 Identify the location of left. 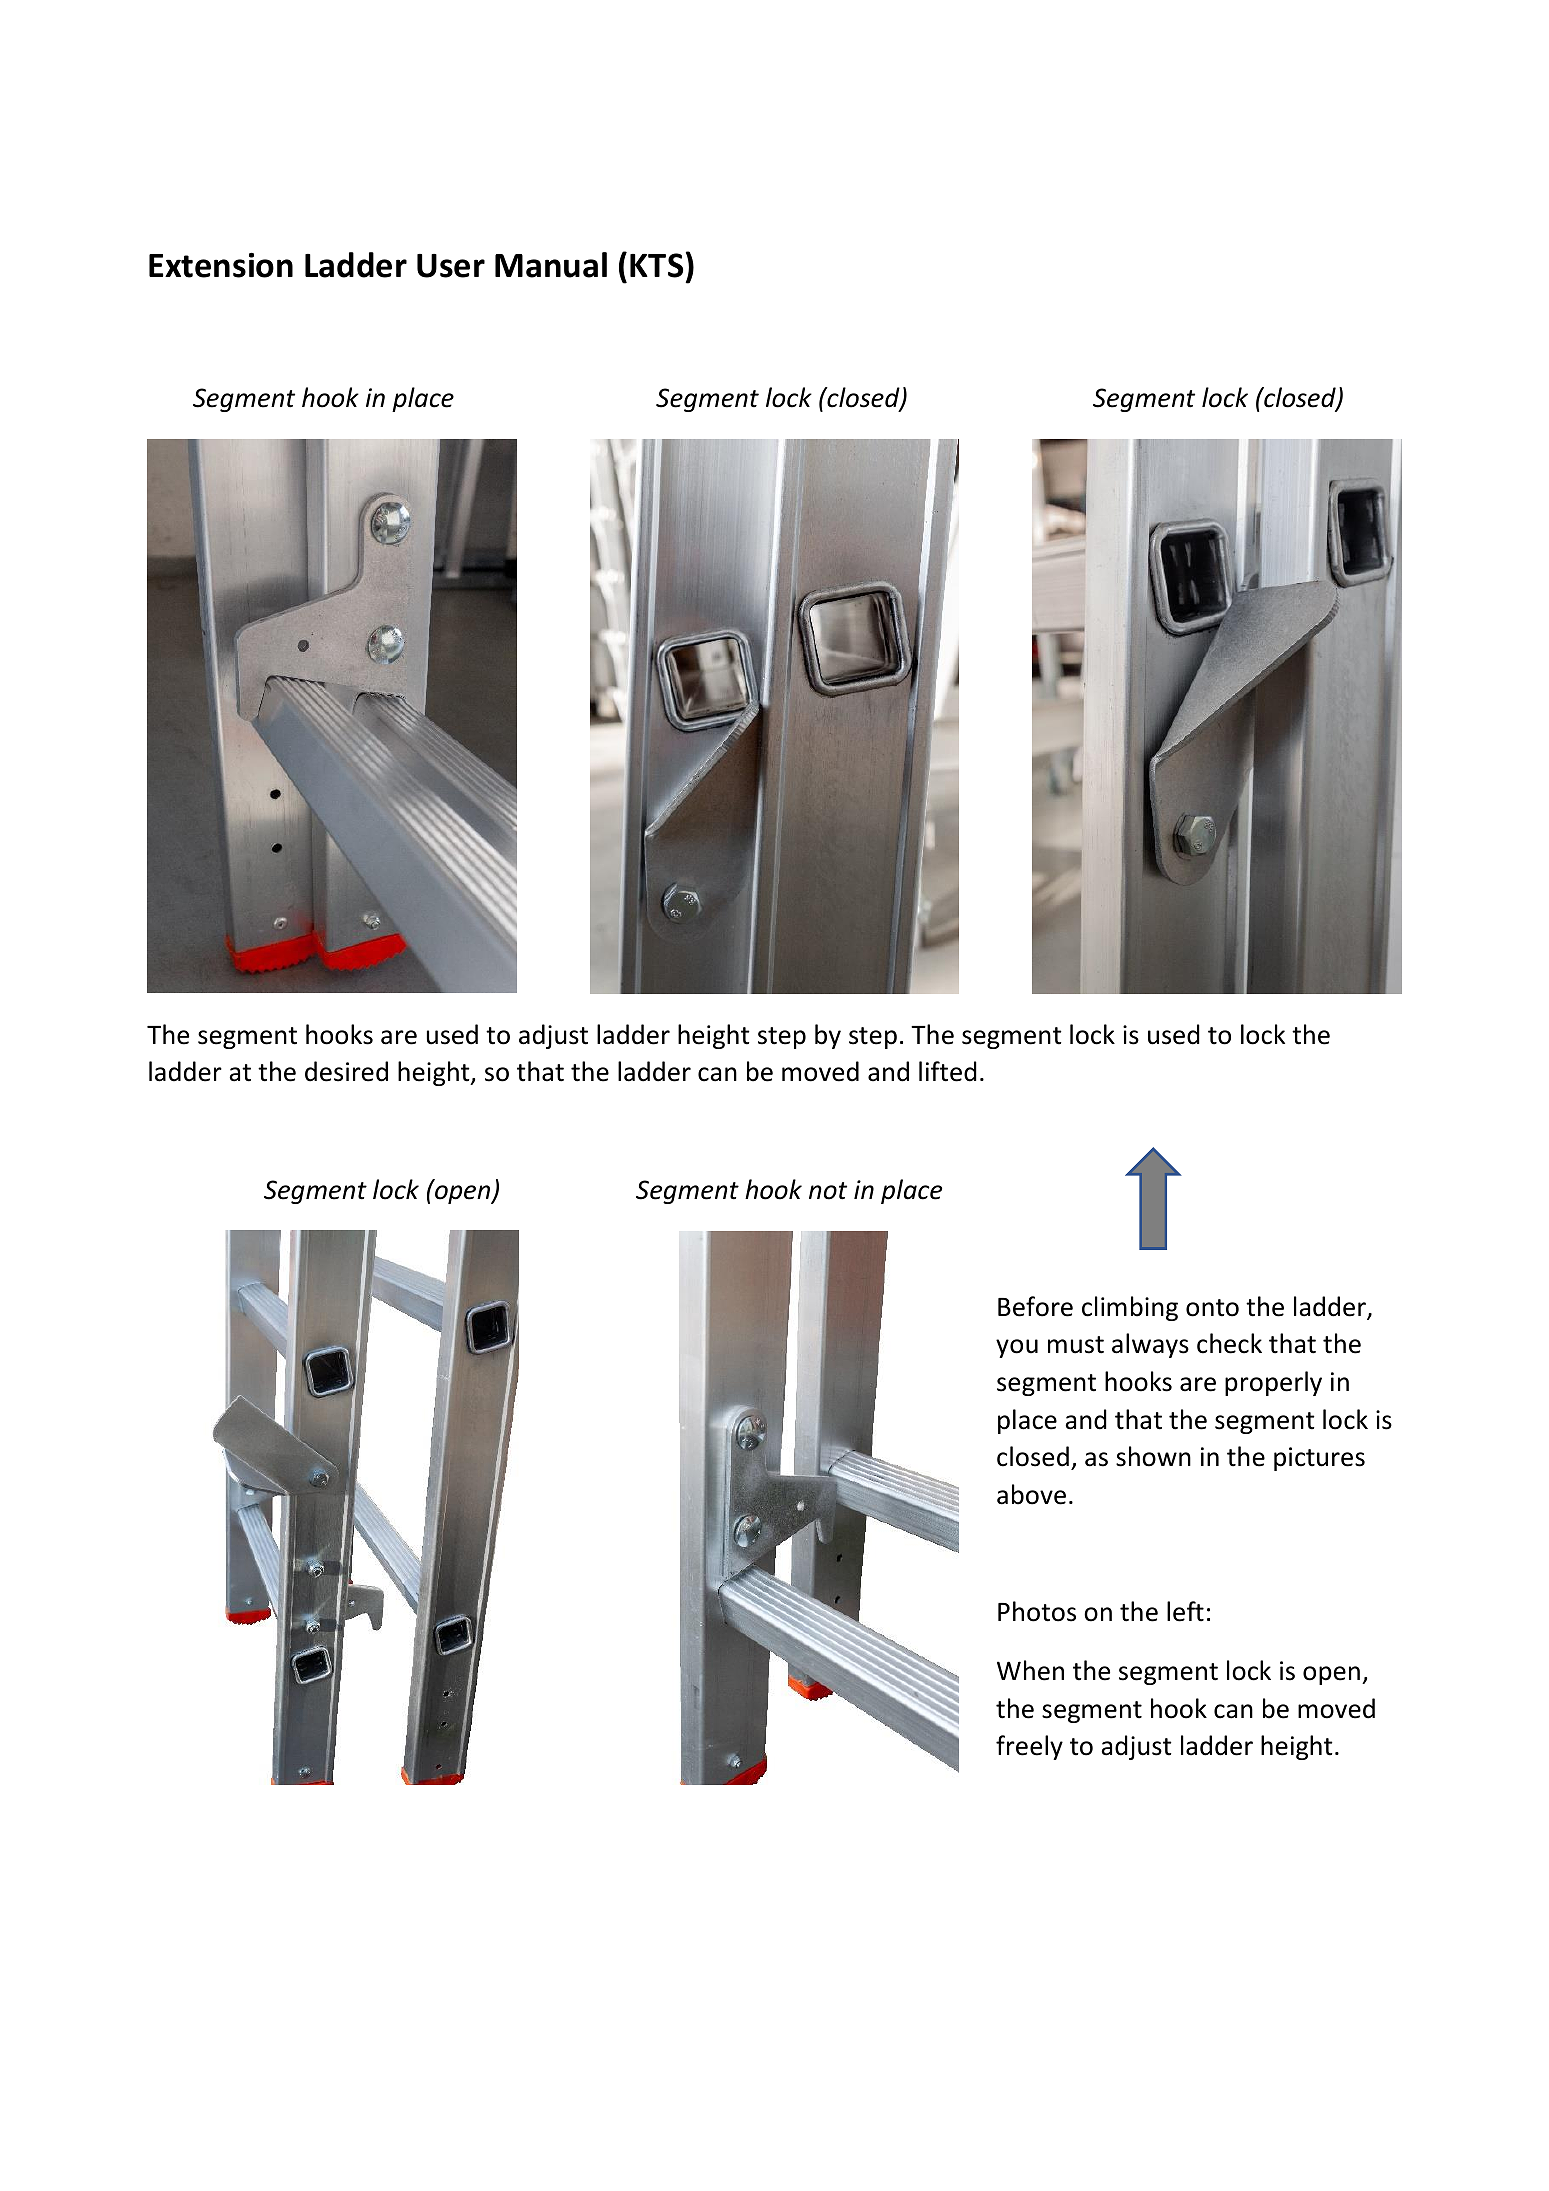
(1185, 1611).
